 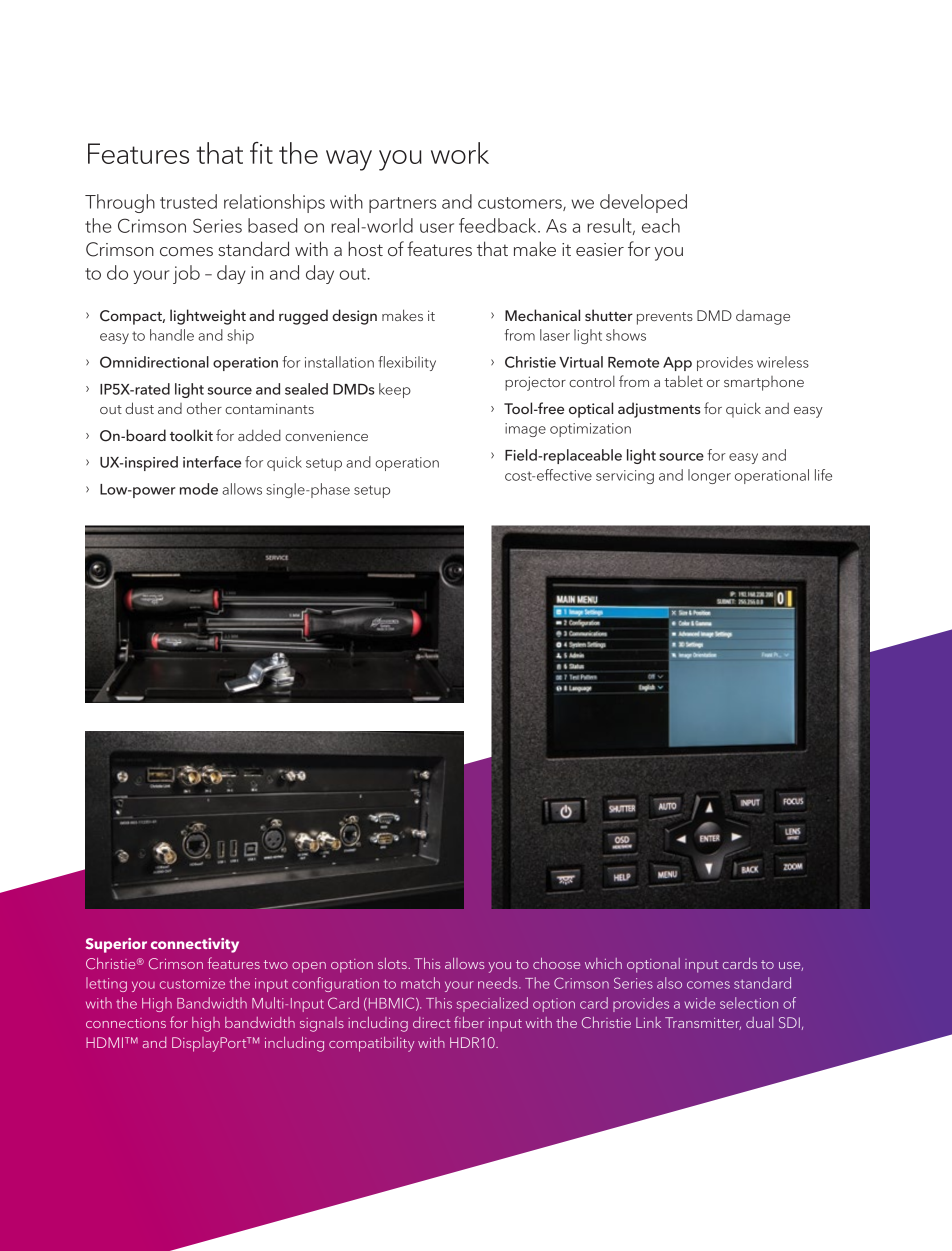 What do you see at coordinates (709, 476) in the screenshot?
I see `longer` at bounding box center [709, 476].
